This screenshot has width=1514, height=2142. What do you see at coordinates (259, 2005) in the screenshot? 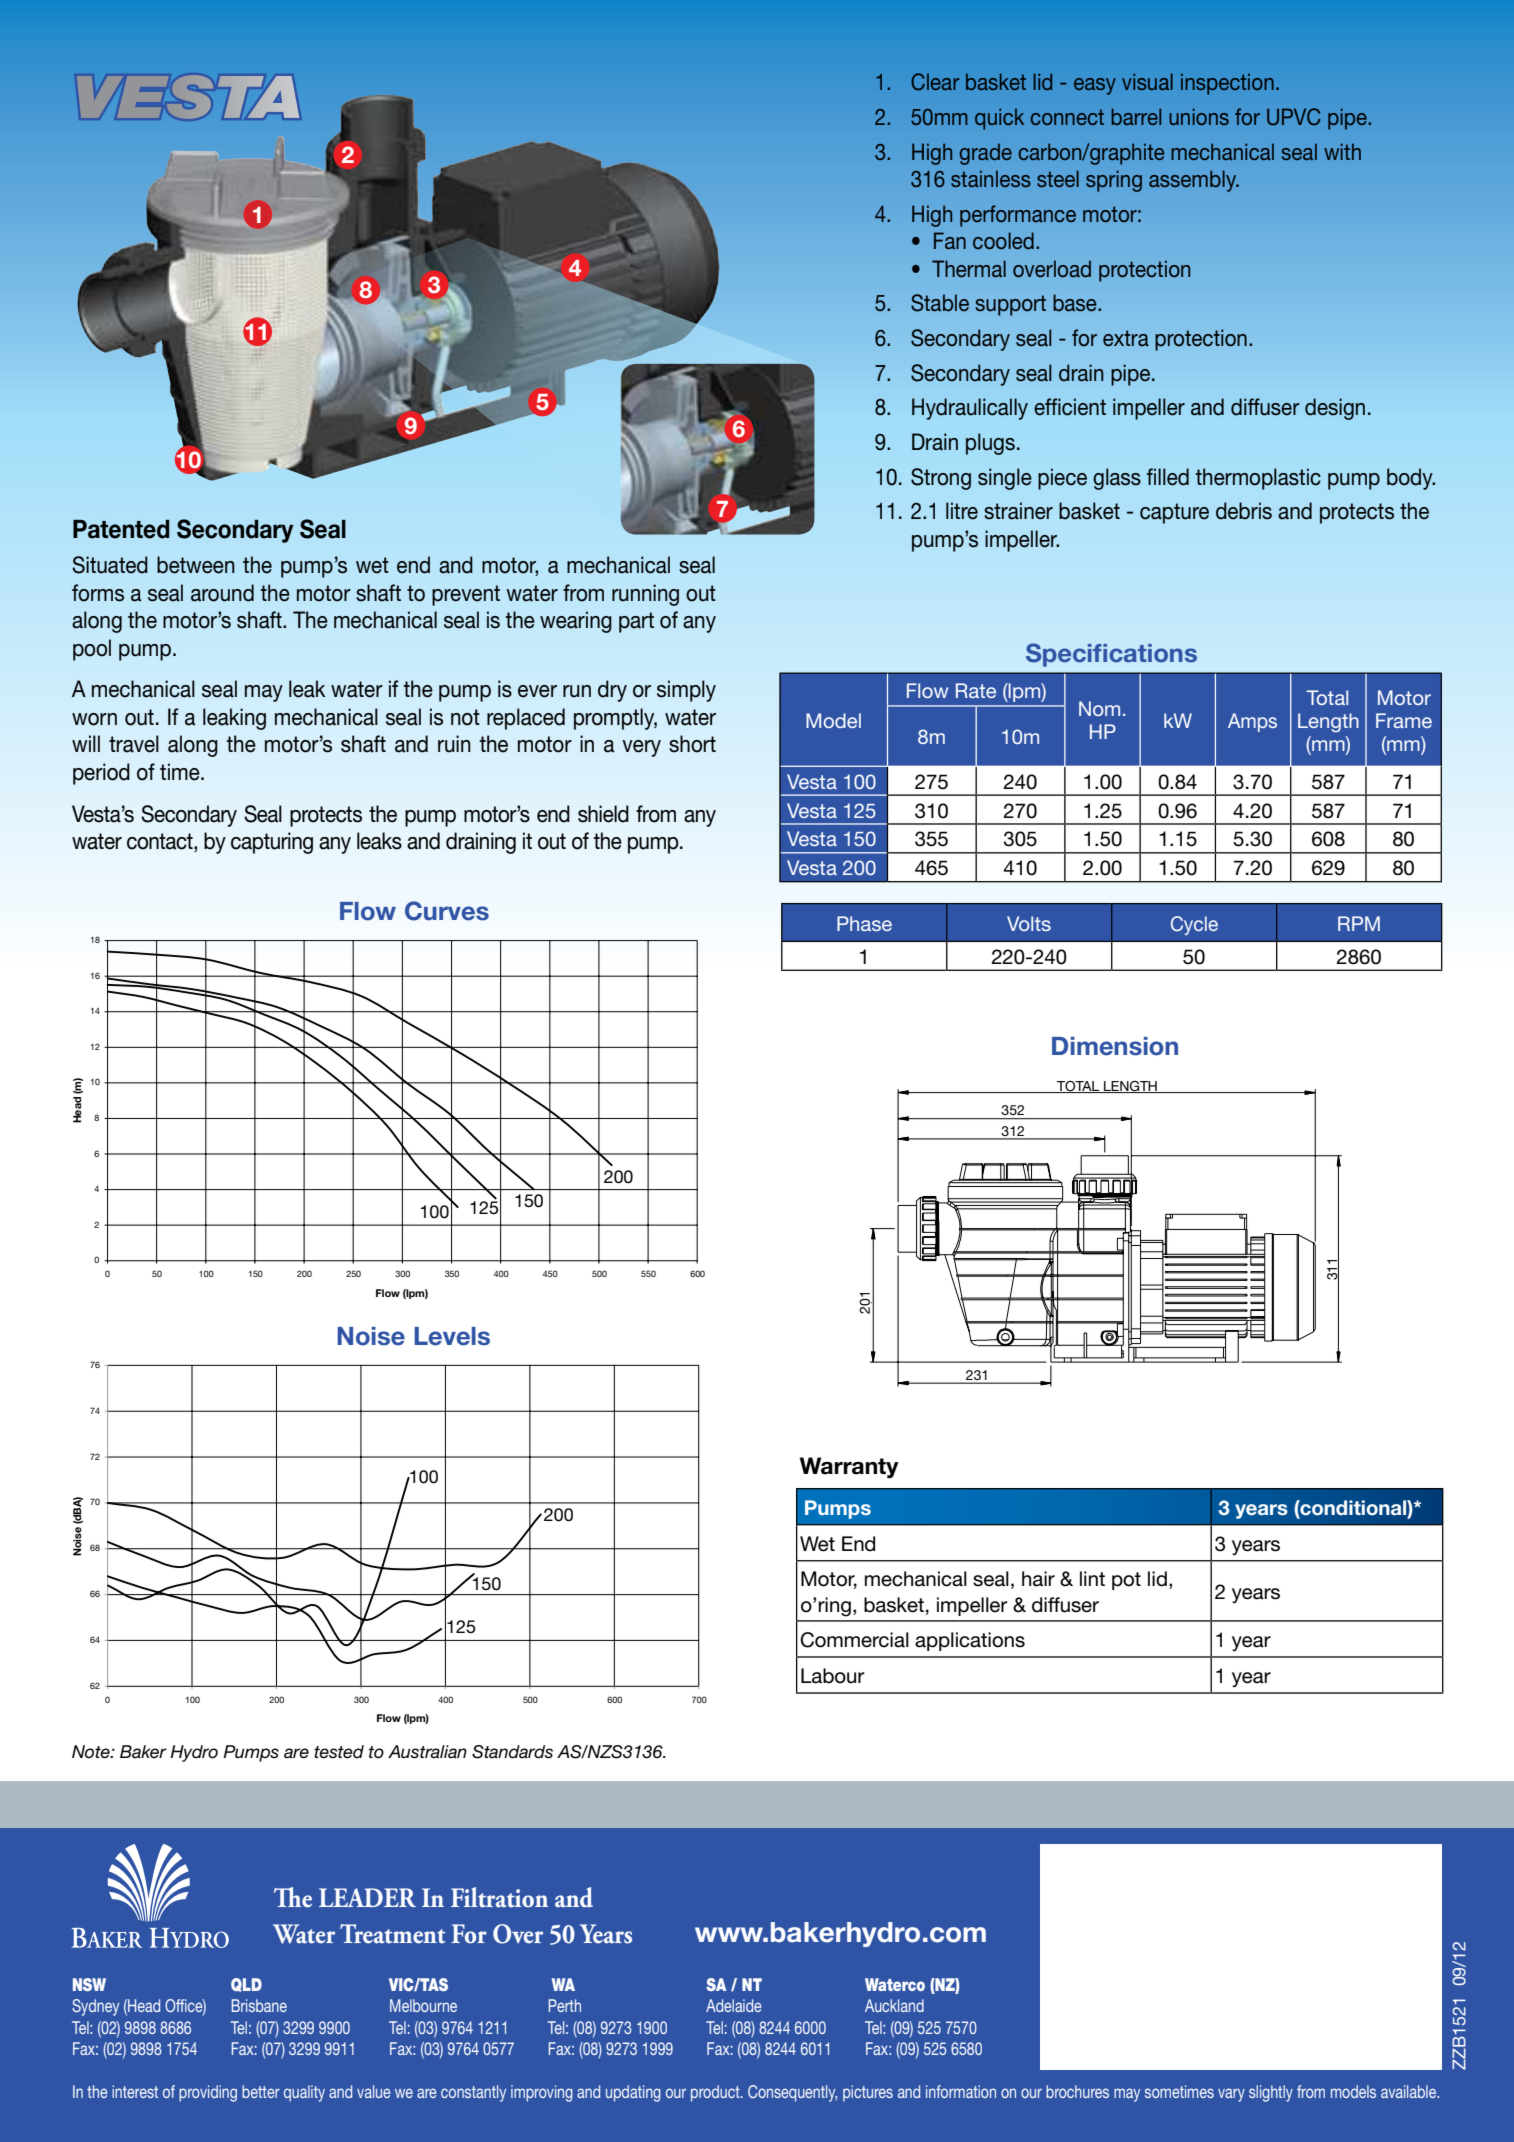
I see `Brisbane` at bounding box center [259, 2005].
